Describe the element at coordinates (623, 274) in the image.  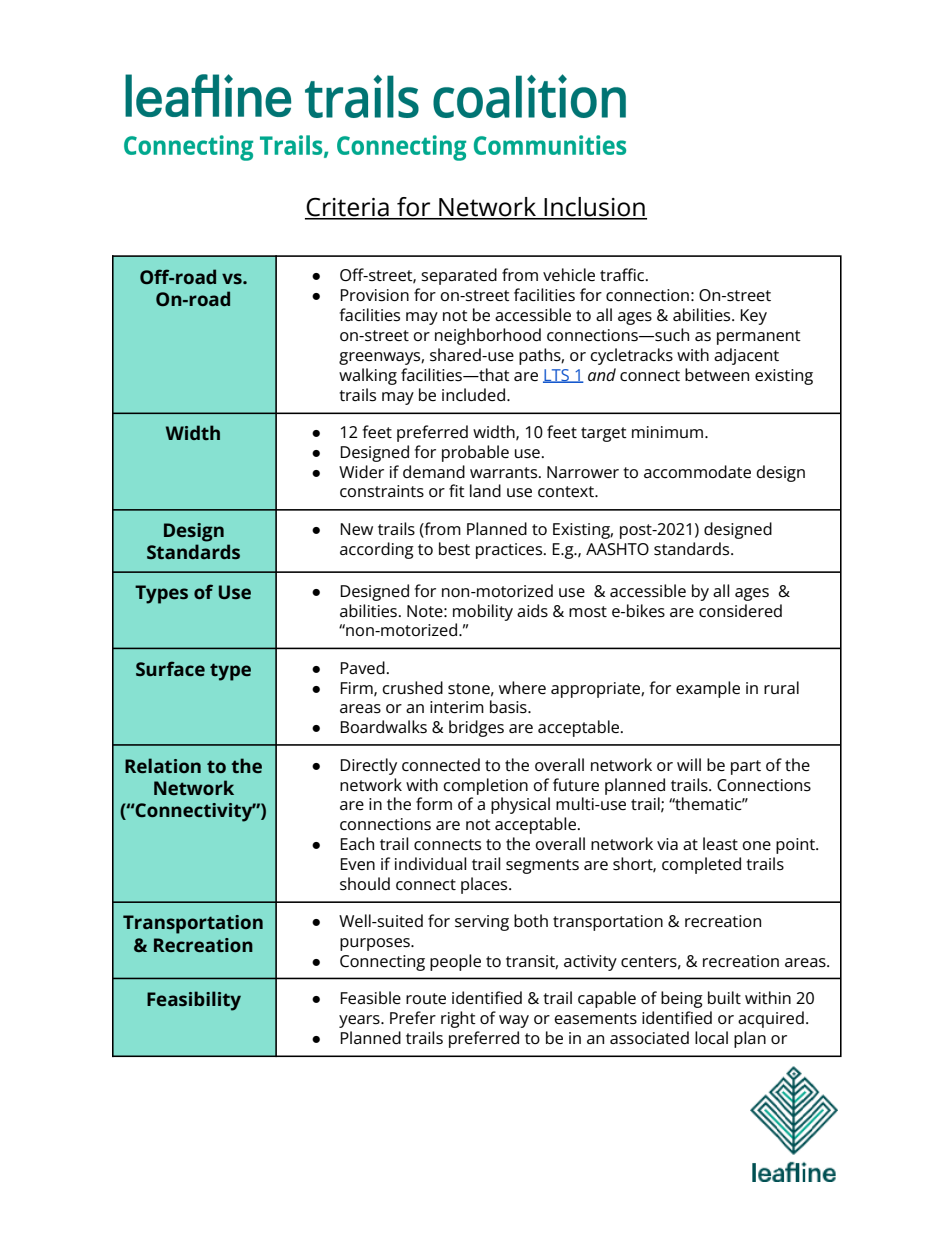
I see `traffic` at that location.
